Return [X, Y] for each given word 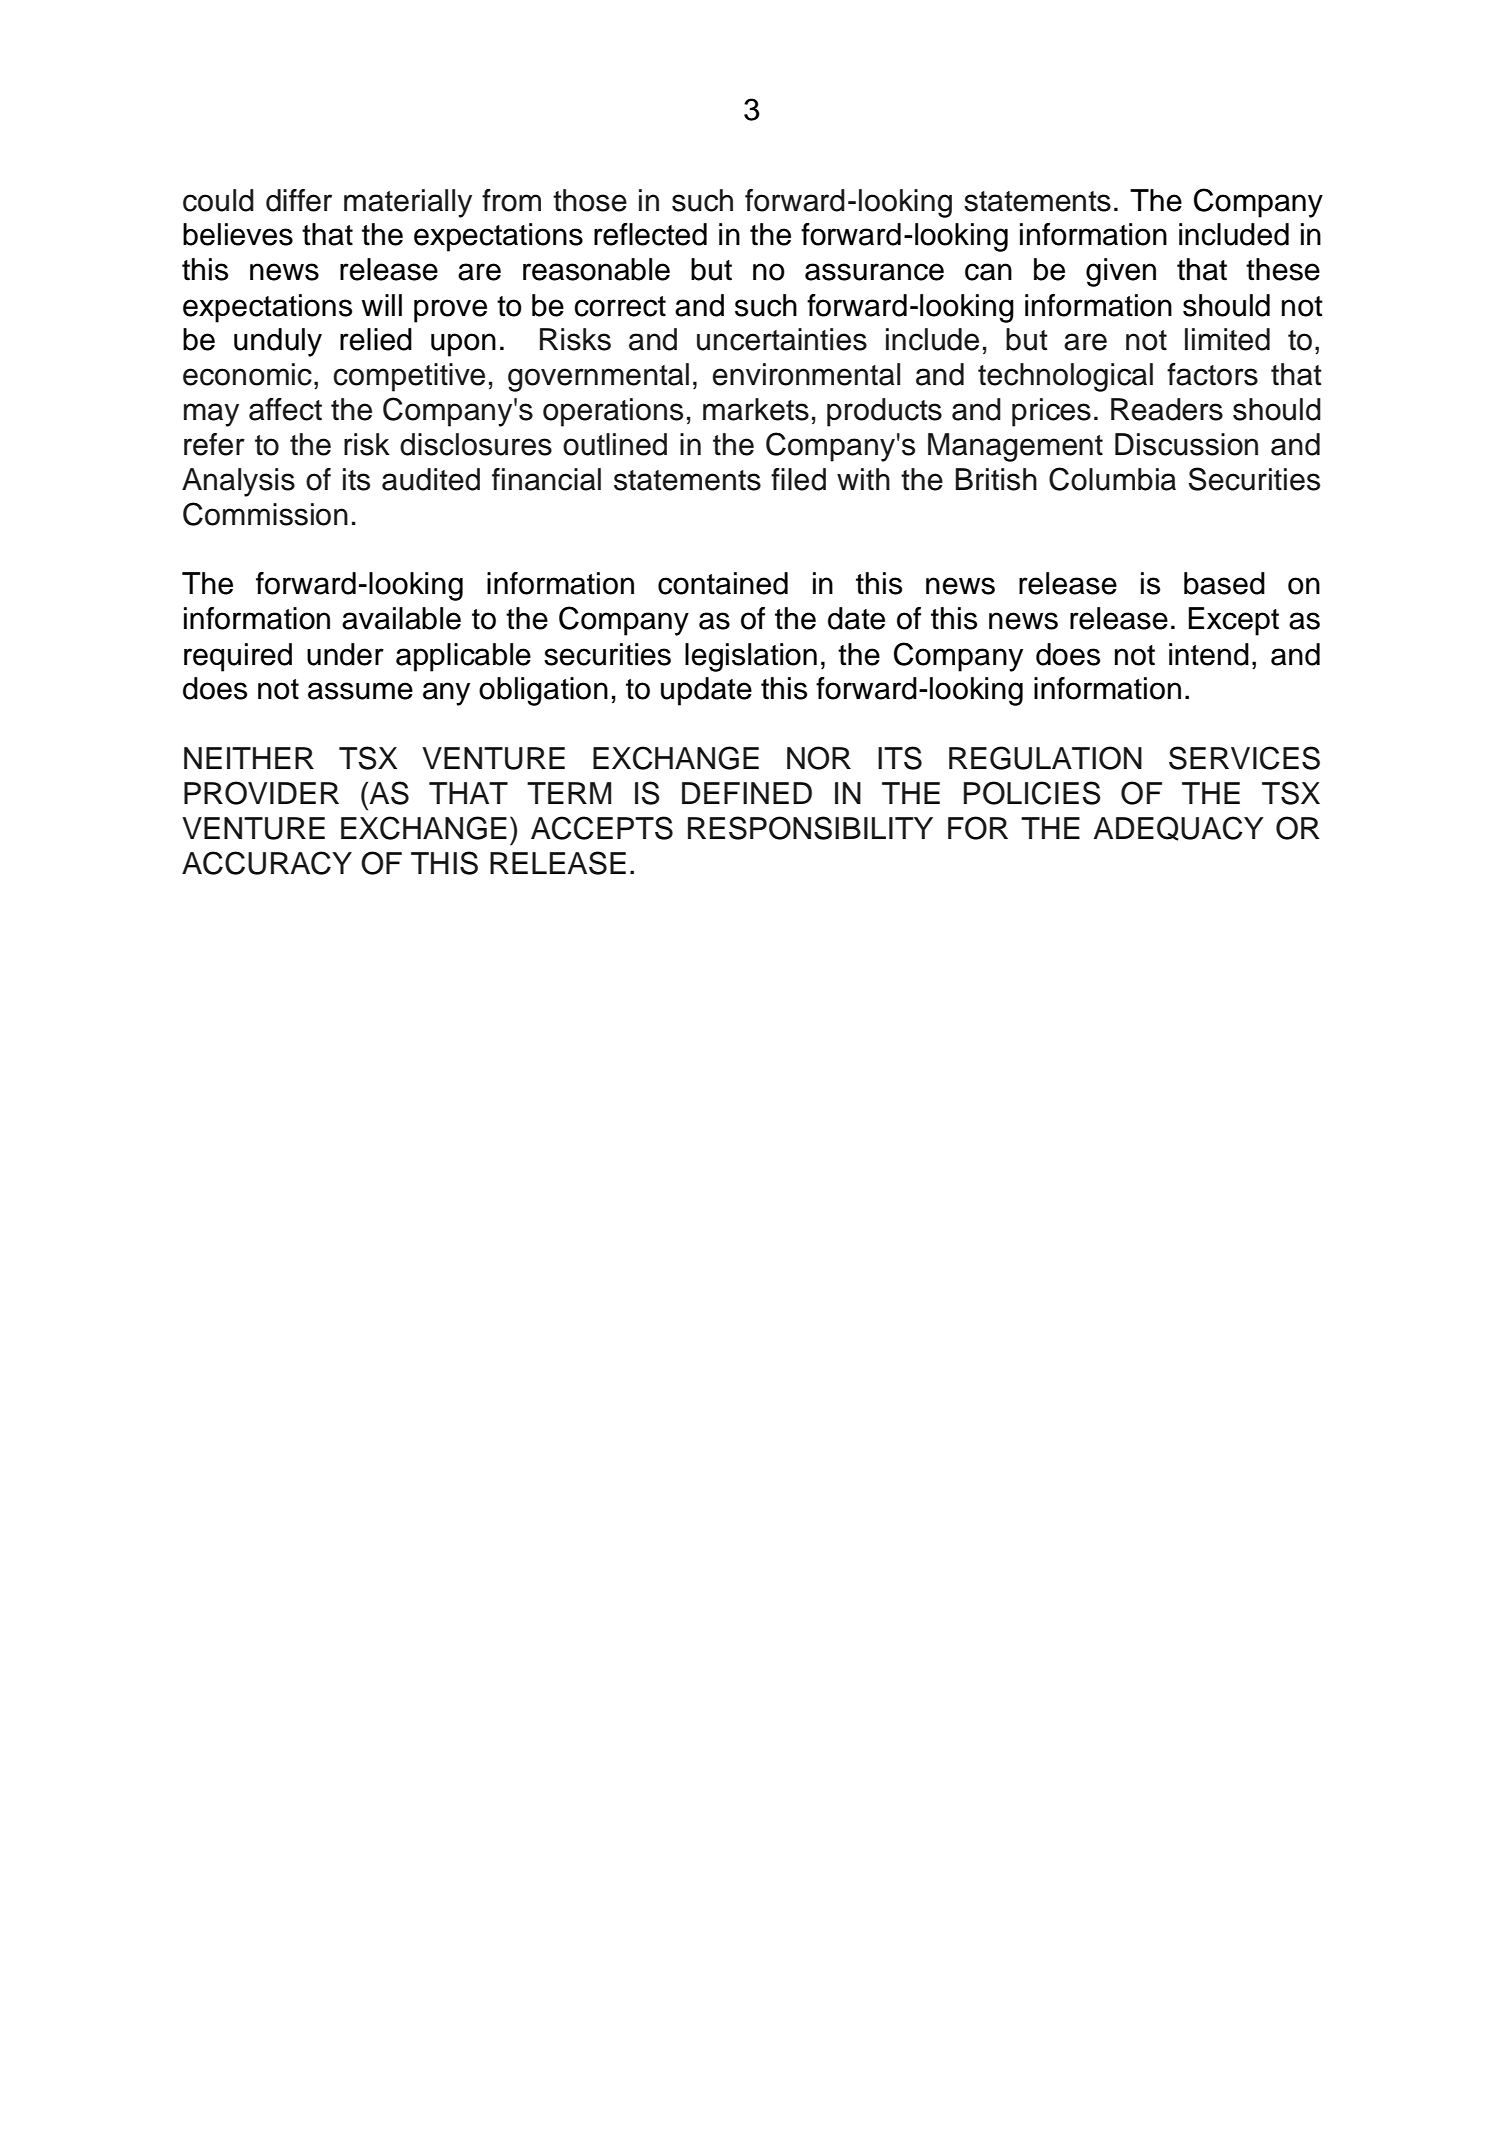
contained [723, 583]
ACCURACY [267, 863]
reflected [650, 234]
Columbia [1112, 479]
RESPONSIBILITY [810, 828]
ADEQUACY [1179, 828]
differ [299, 200]
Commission [265, 514]
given [1121, 272]
